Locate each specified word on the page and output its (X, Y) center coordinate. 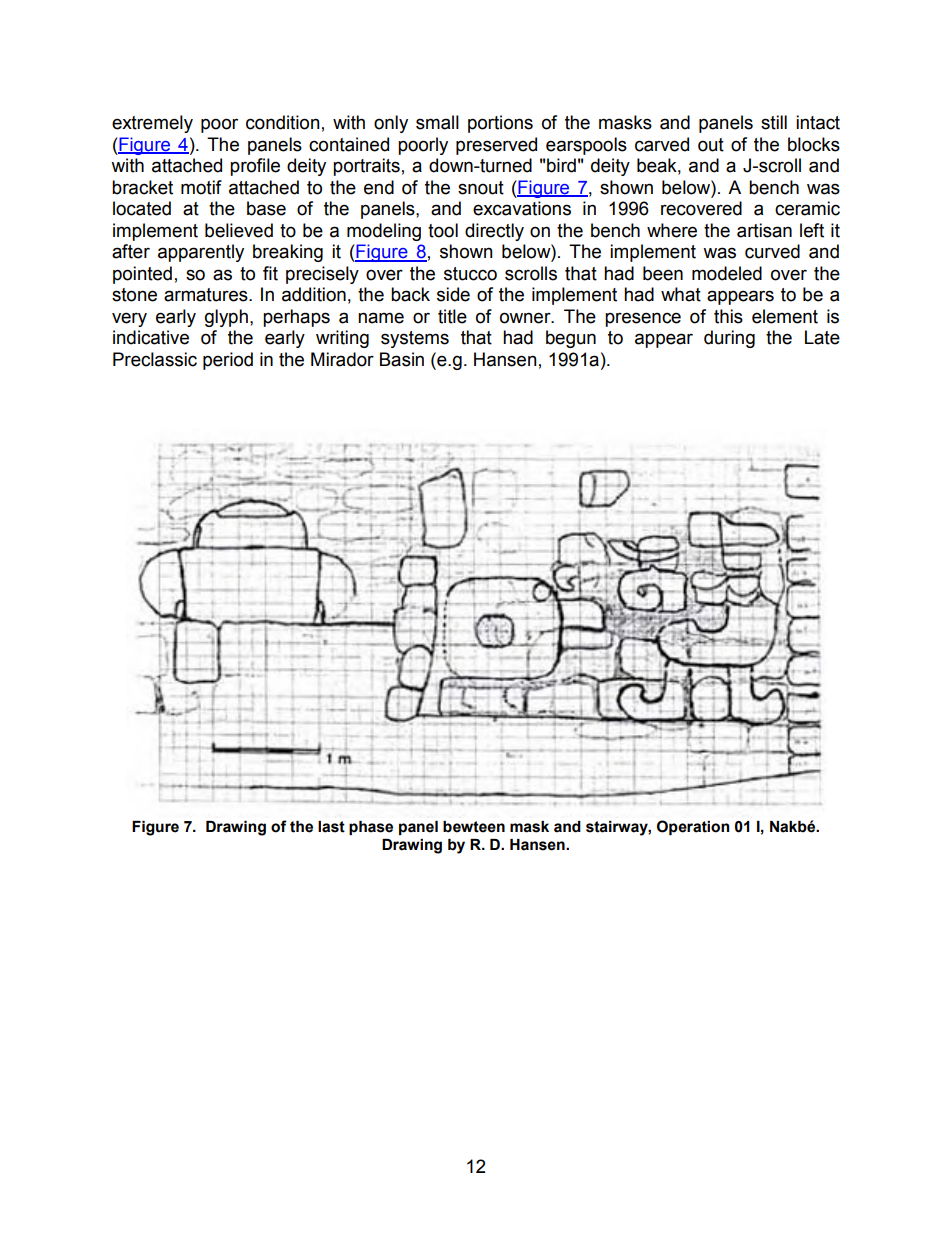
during (729, 339)
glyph (226, 318)
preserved (496, 146)
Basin (402, 359)
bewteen (474, 827)
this (728, 316)
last (331, 827)
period (228, 361)
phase (371, 828)
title (452, 316)
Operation (693, 827)
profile (255, 167)
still (774, 122)
